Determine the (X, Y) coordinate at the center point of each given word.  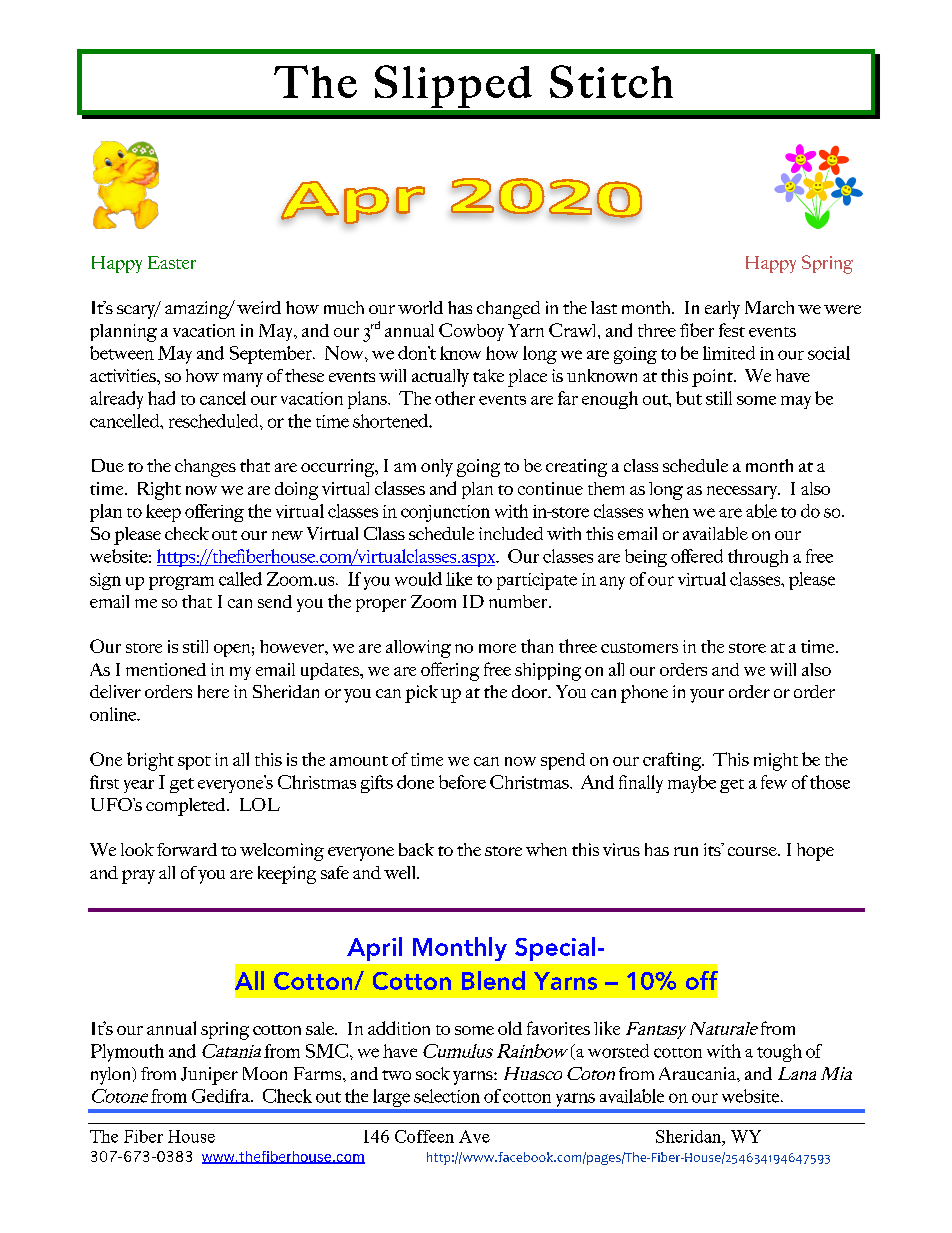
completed (187, 807)
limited (729, 353)
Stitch (611, 81)
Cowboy (471, 332)
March (769, 307)
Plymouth (127, 1053)
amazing (198, 310)
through (758, 558)
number (519, 601)
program (181, 583)
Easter (172, 262)
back (416, 849)
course (753, 851)
